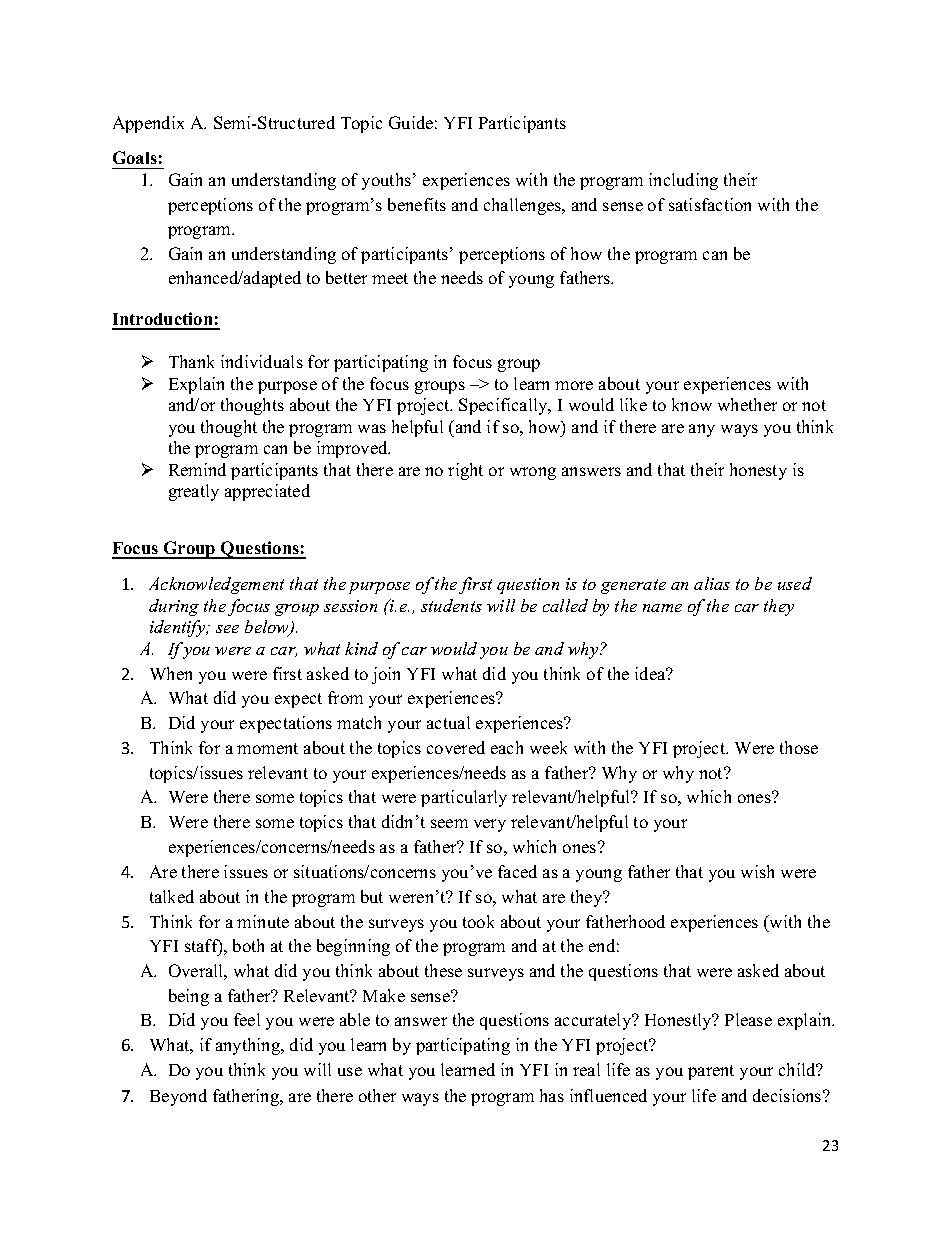 This image has width=952, height=1233. I want to click on whether, so click(747, 404).
